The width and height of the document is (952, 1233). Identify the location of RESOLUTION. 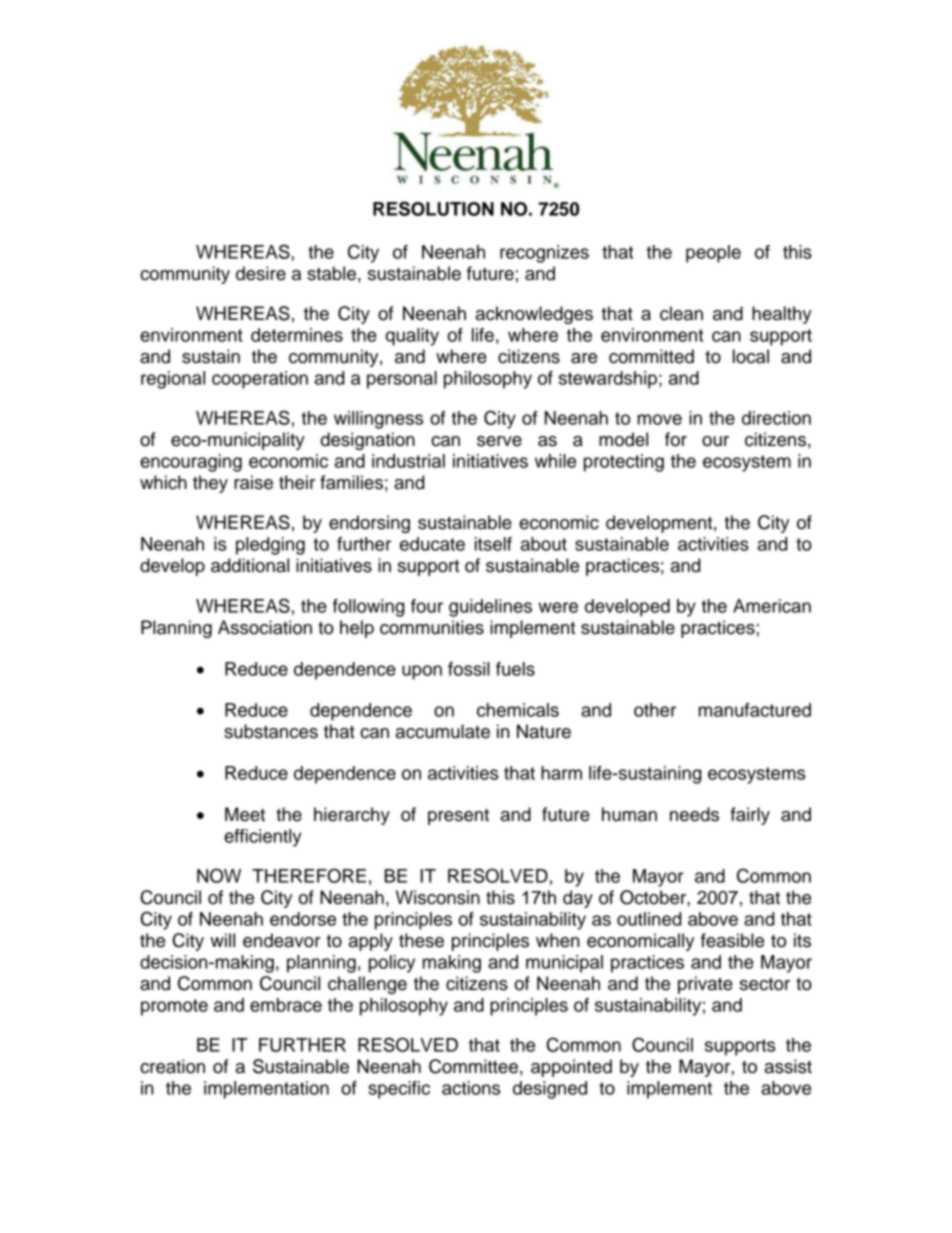
(433, 208).
